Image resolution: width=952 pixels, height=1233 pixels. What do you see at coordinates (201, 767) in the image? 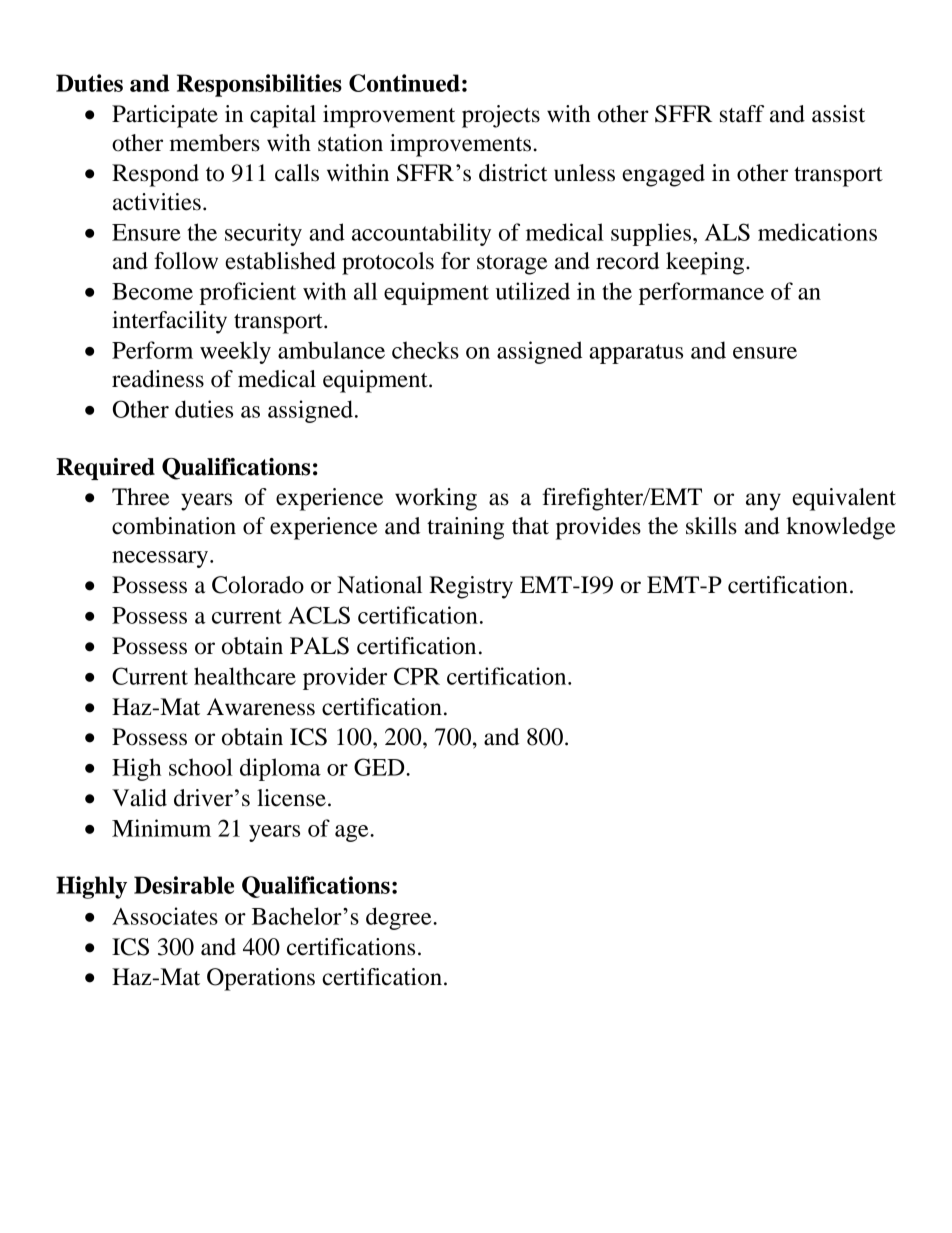
I see `school` at bounding box center [201, 767].
